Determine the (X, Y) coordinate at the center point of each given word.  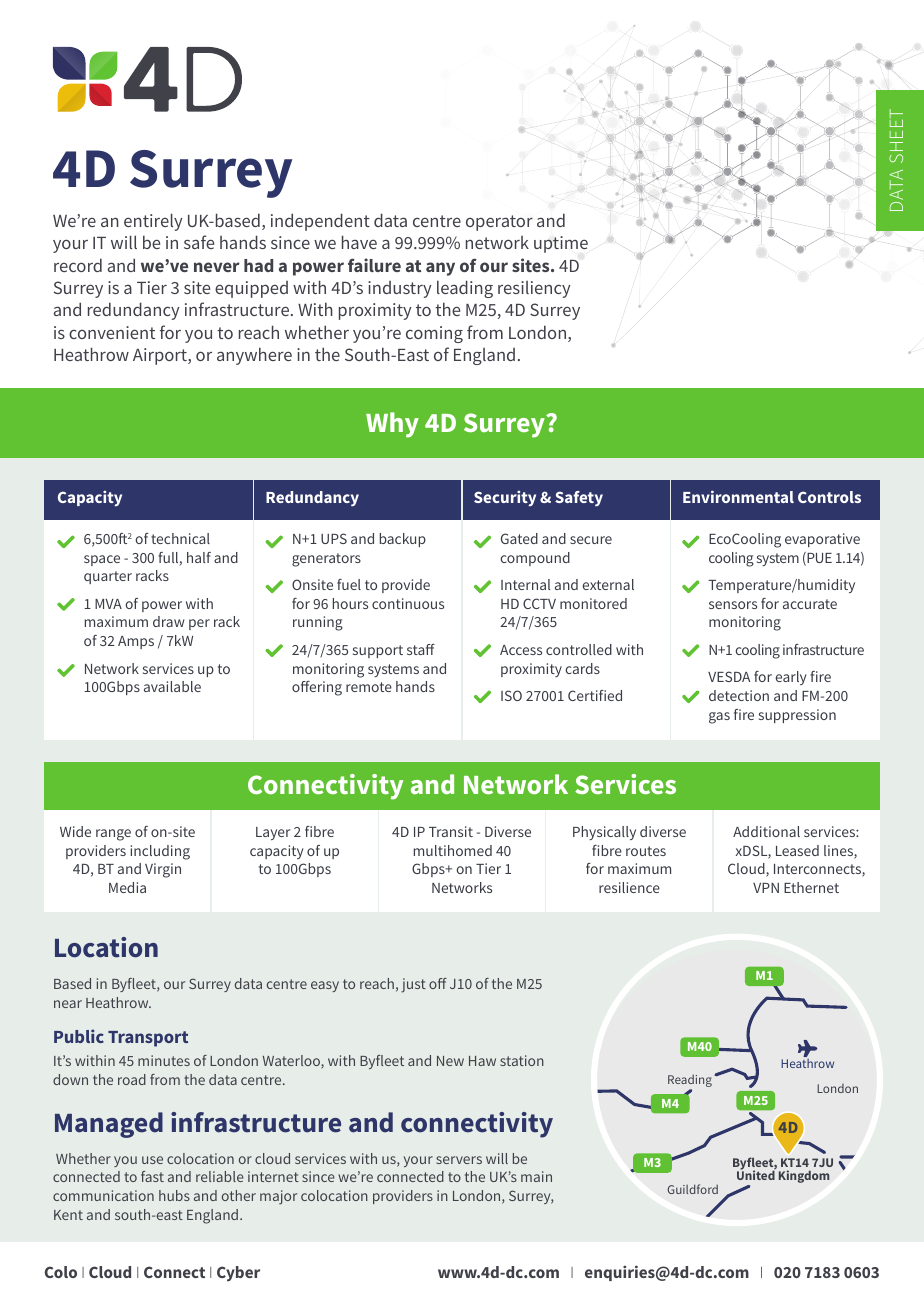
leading (465, 289)
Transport (148, 1039)
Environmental (738, 496)
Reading (690, 1082)
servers (459, 1160)
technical (180, 538)
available (172, 686)
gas (719, 718)
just (413, 985)
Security (505, 498)
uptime (561, 244)
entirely (153, 222)
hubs (174, 1195)
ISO (511, 695)
